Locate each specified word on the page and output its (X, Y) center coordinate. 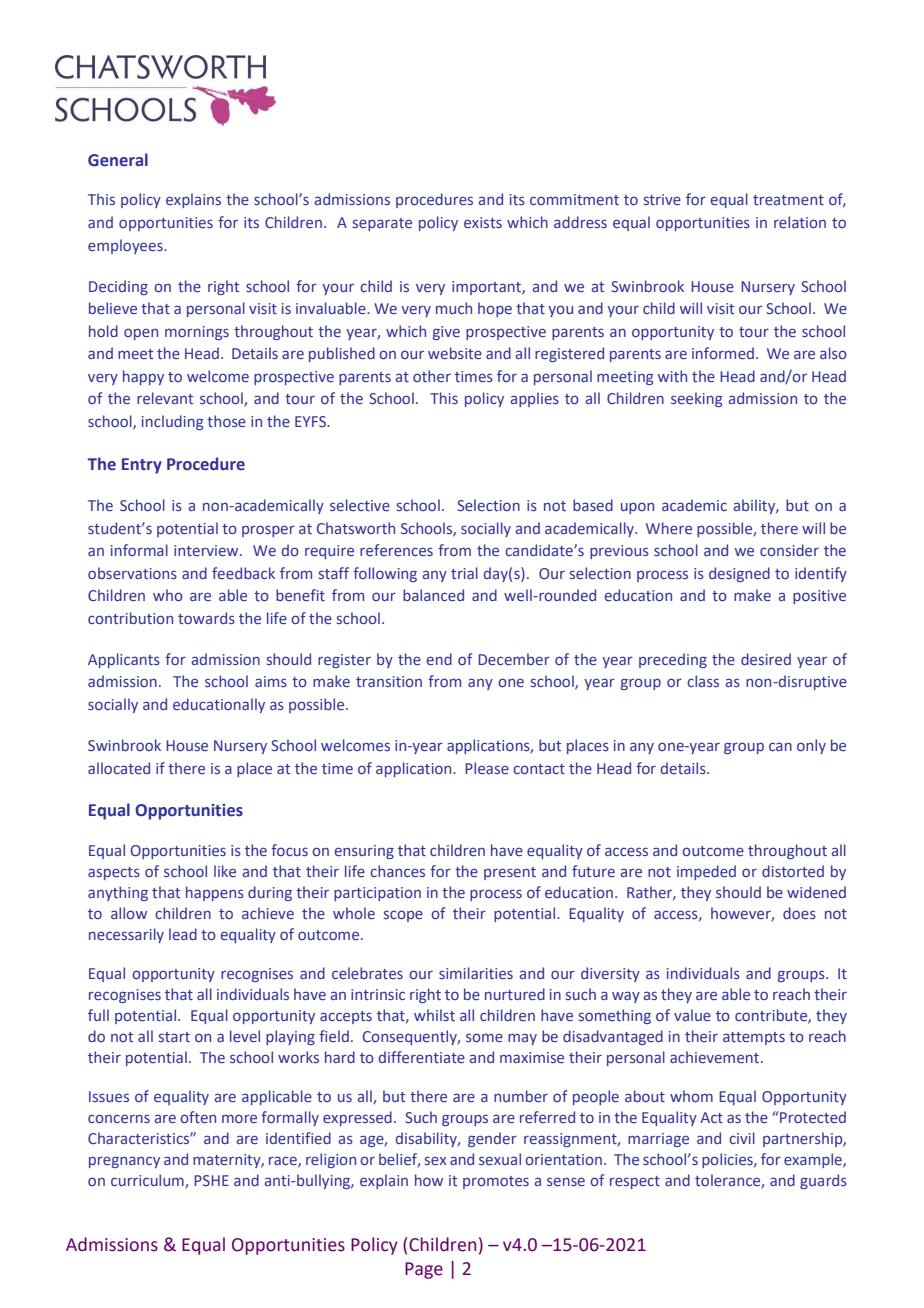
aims (271, 681)
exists (483, 222)
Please (487, 768)
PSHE (211, 1180)
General (118, 160)
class (703, 681)
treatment (788, 200)
